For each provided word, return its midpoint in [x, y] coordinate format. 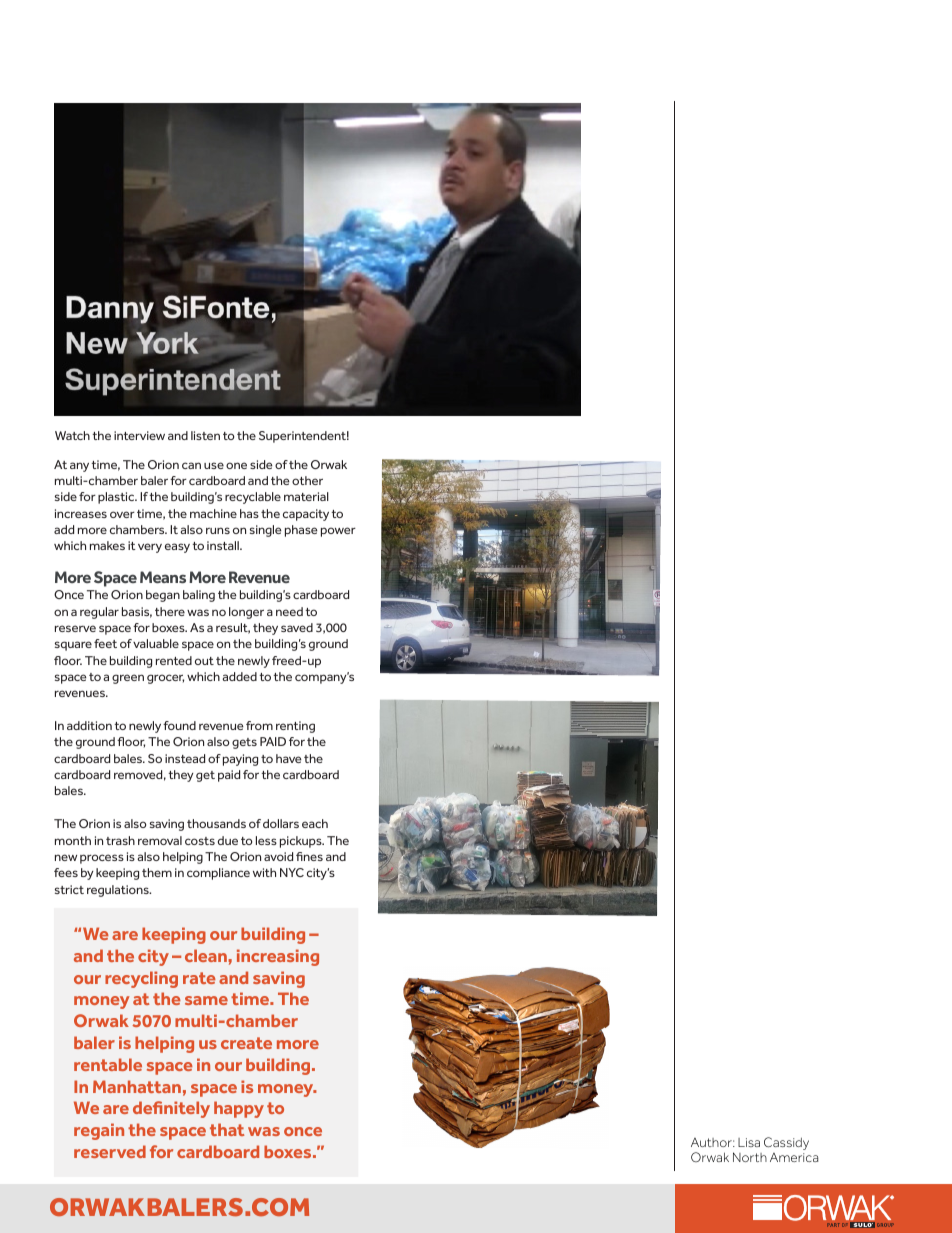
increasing [278, 957]
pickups [302, 842]
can [191, 465]
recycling [141, 979]
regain [99, 1131]
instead [185, 758]
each [315, 823]
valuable [156, 643]
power [338, 532]
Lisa [749, 1142]
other [307, 480]
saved [297, 627]
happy [239, 1109]
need [289, 611]
